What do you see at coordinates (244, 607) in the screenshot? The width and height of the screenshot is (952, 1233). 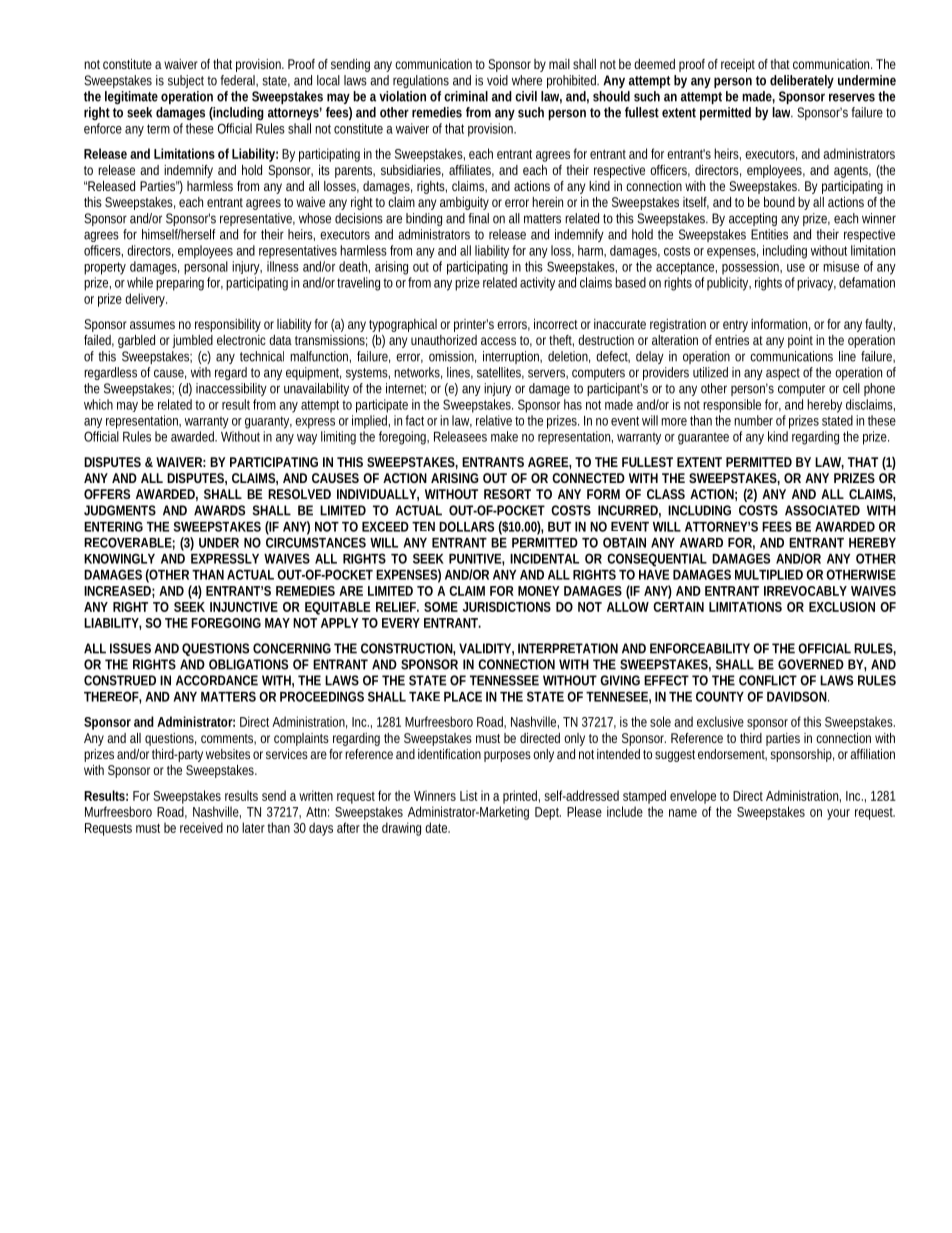 I see `INJUNCTIVE` at bounding box center [244, 607].
